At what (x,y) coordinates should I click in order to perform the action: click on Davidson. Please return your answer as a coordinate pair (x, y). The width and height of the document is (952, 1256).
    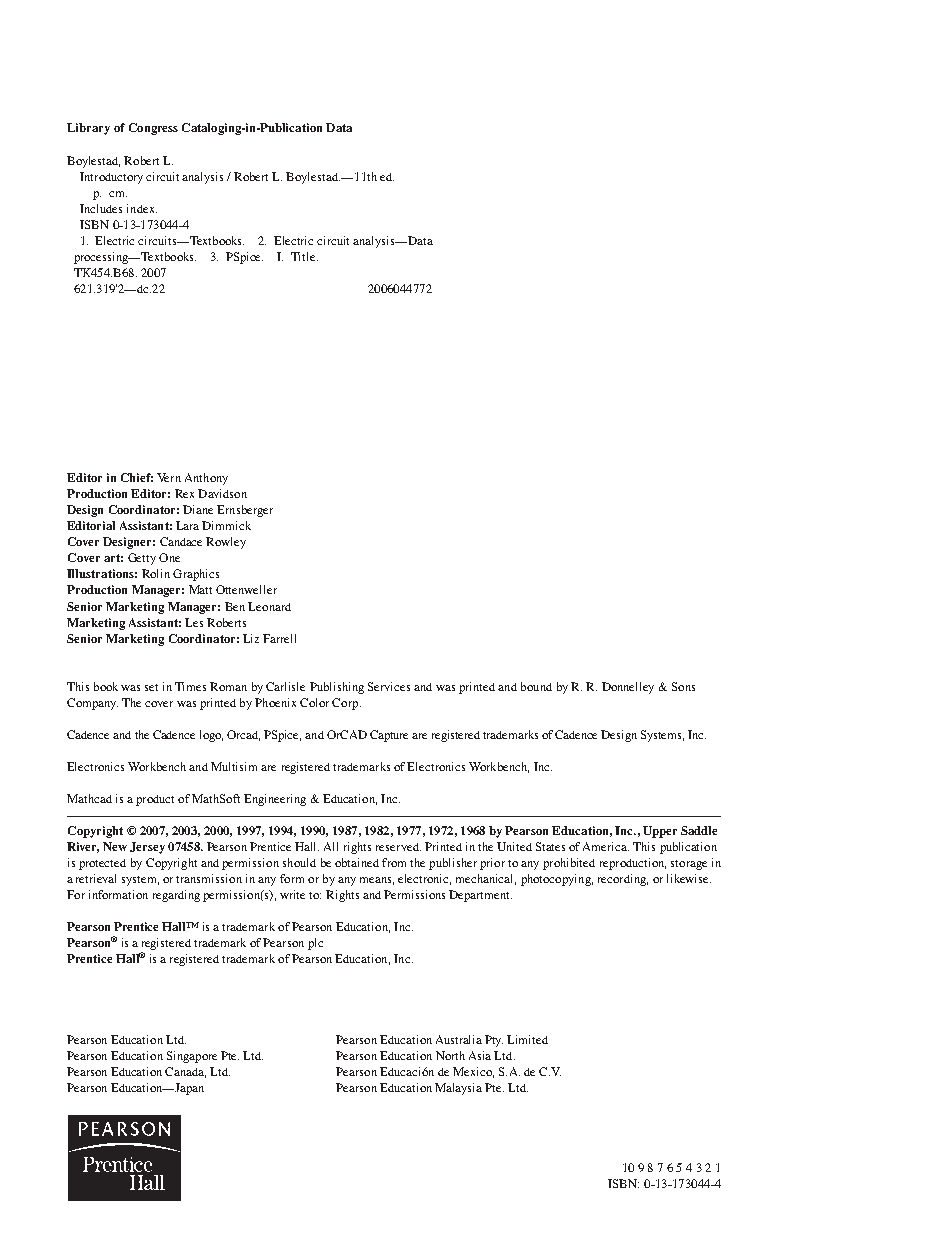
    Looking at the image, I should click on (222, 493).
